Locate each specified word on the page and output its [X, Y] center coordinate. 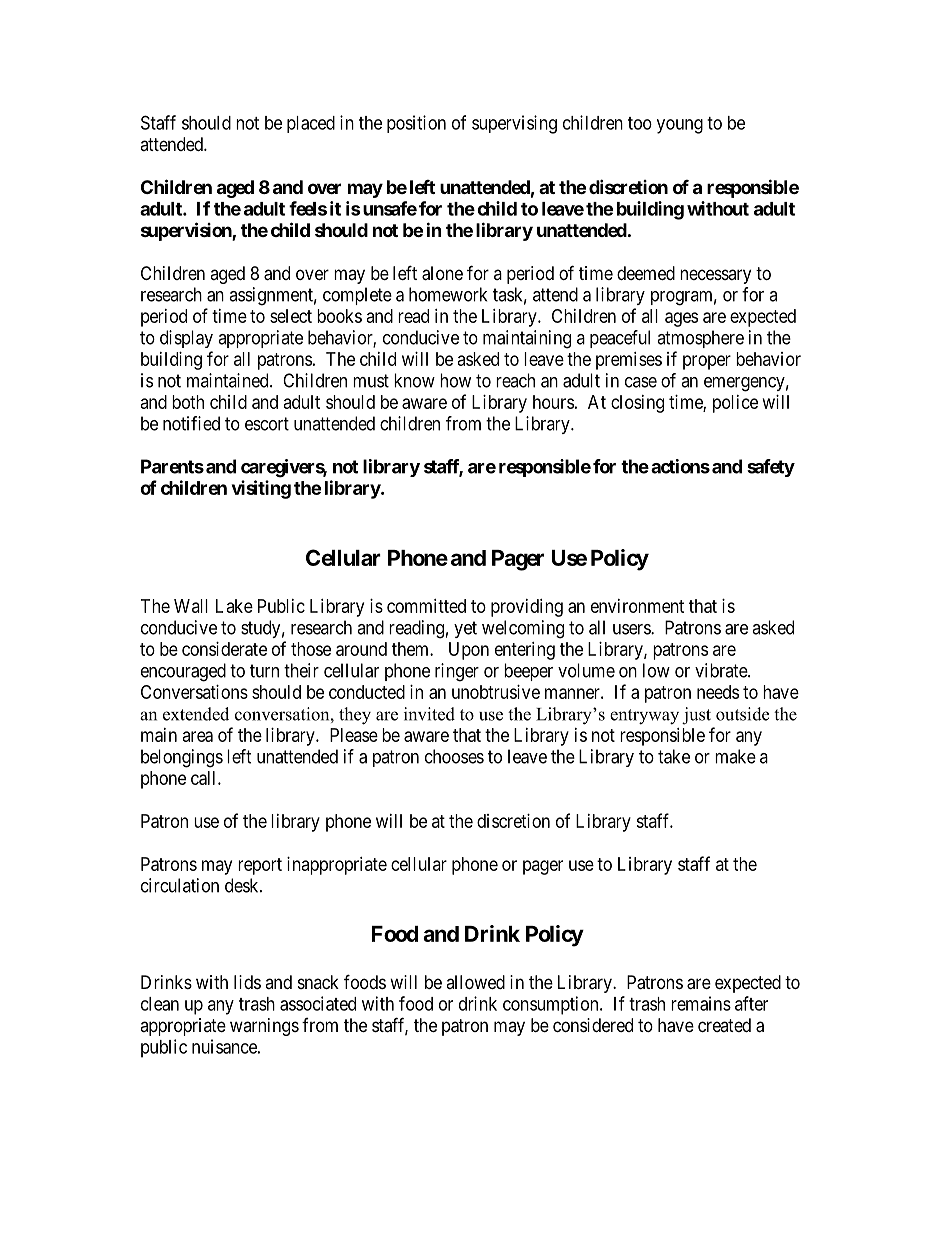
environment [637, 606]
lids [247, 982]
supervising [514, 124]
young [680, 126]
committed [426, 606]
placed [311, 124]
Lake [234, 606]
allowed [475, 982]
